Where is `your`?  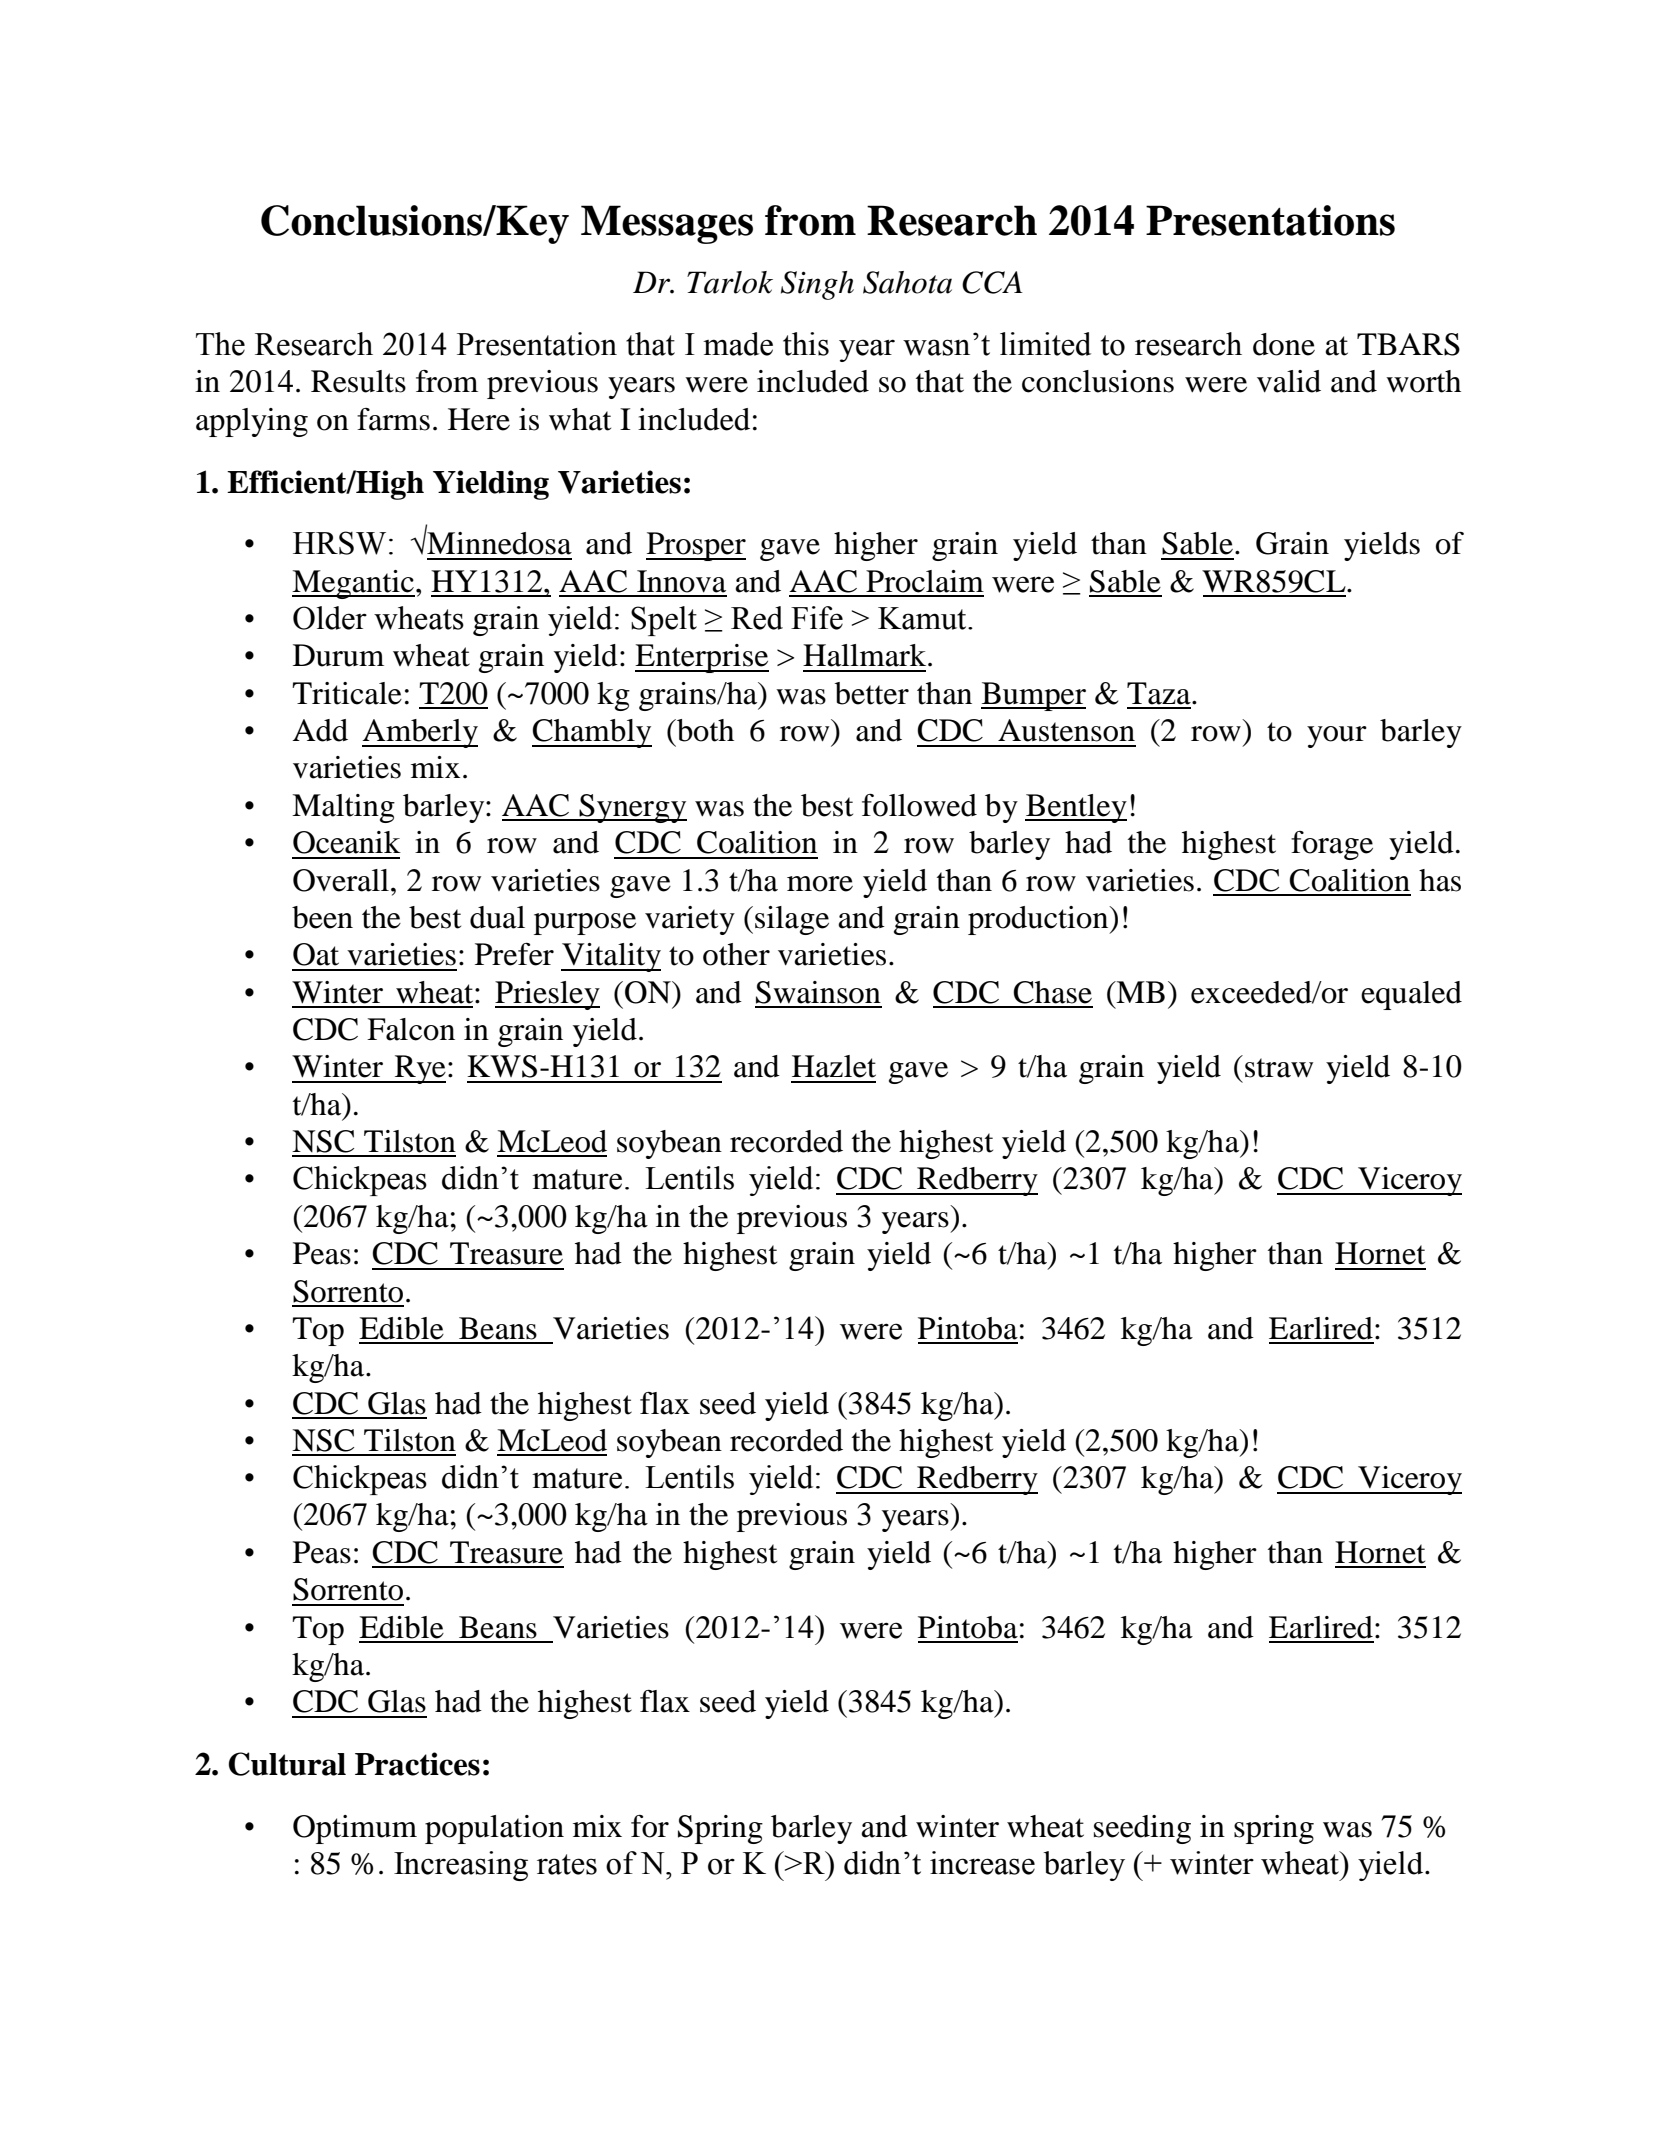 your is located at coordinates (1337, 737).
